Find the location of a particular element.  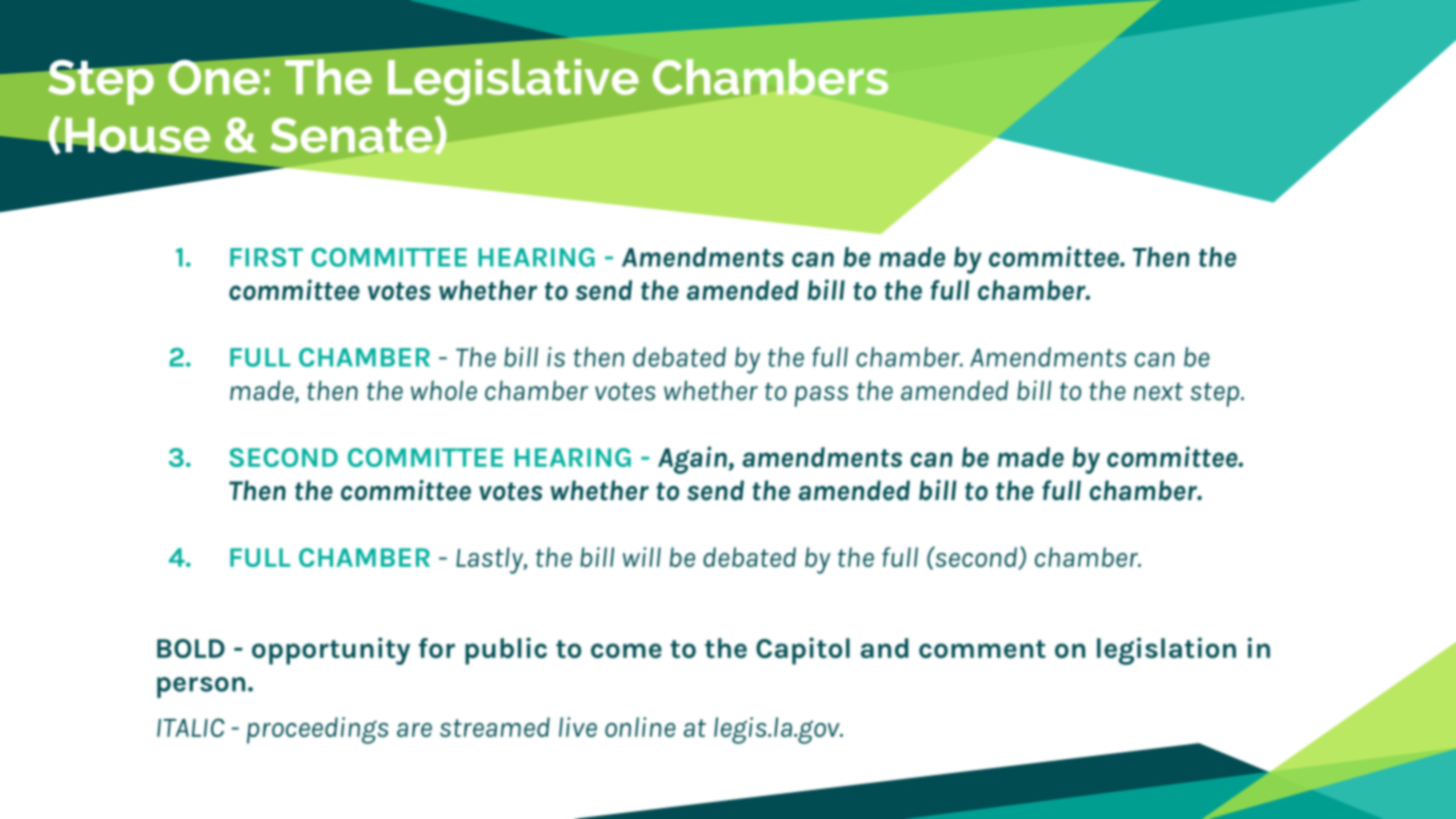

pass is located at coordinates (821, 396).
